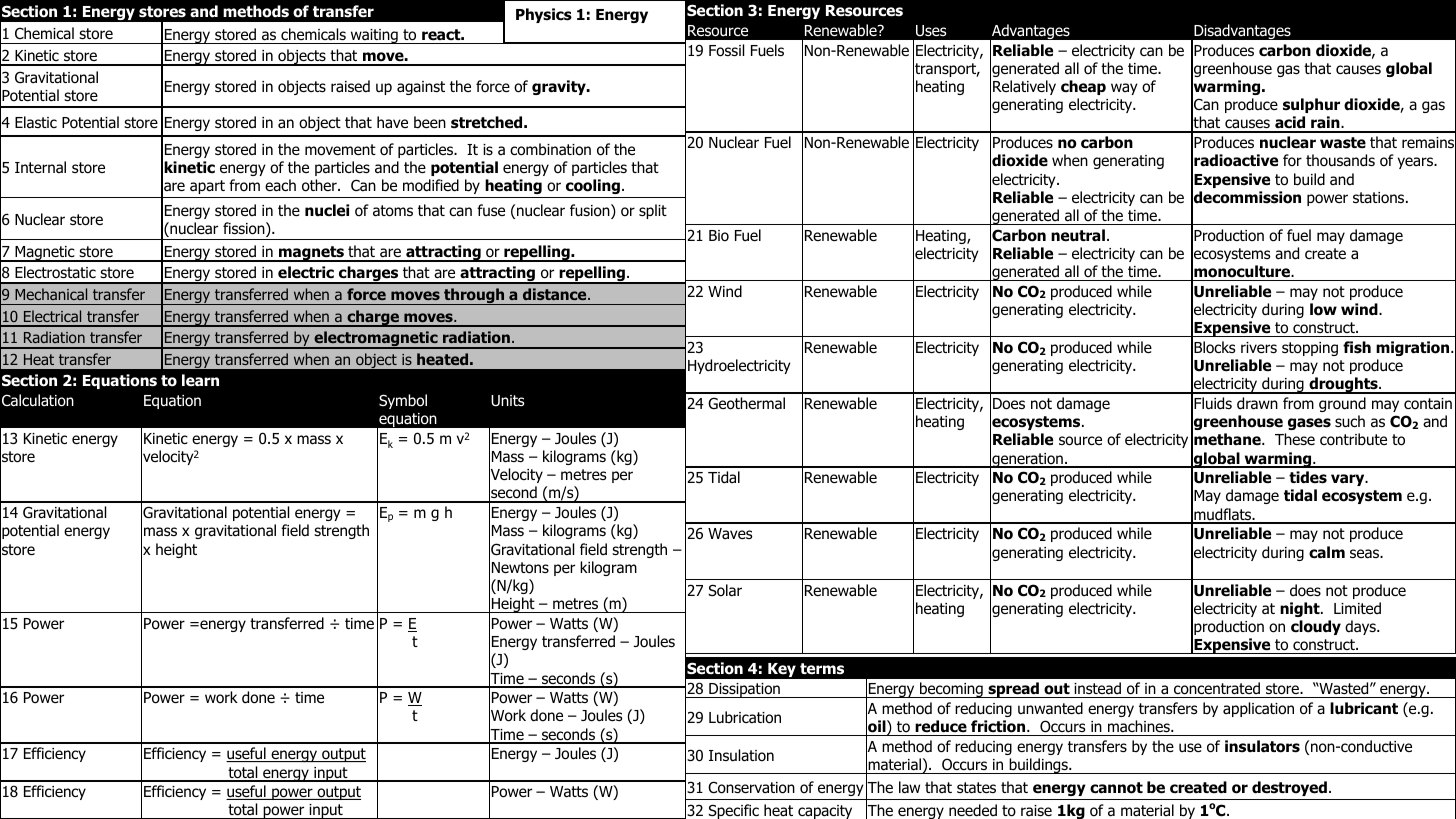  Describe the element at coordinates (1311, 105) in the image. I see `sulphur` at that location.
